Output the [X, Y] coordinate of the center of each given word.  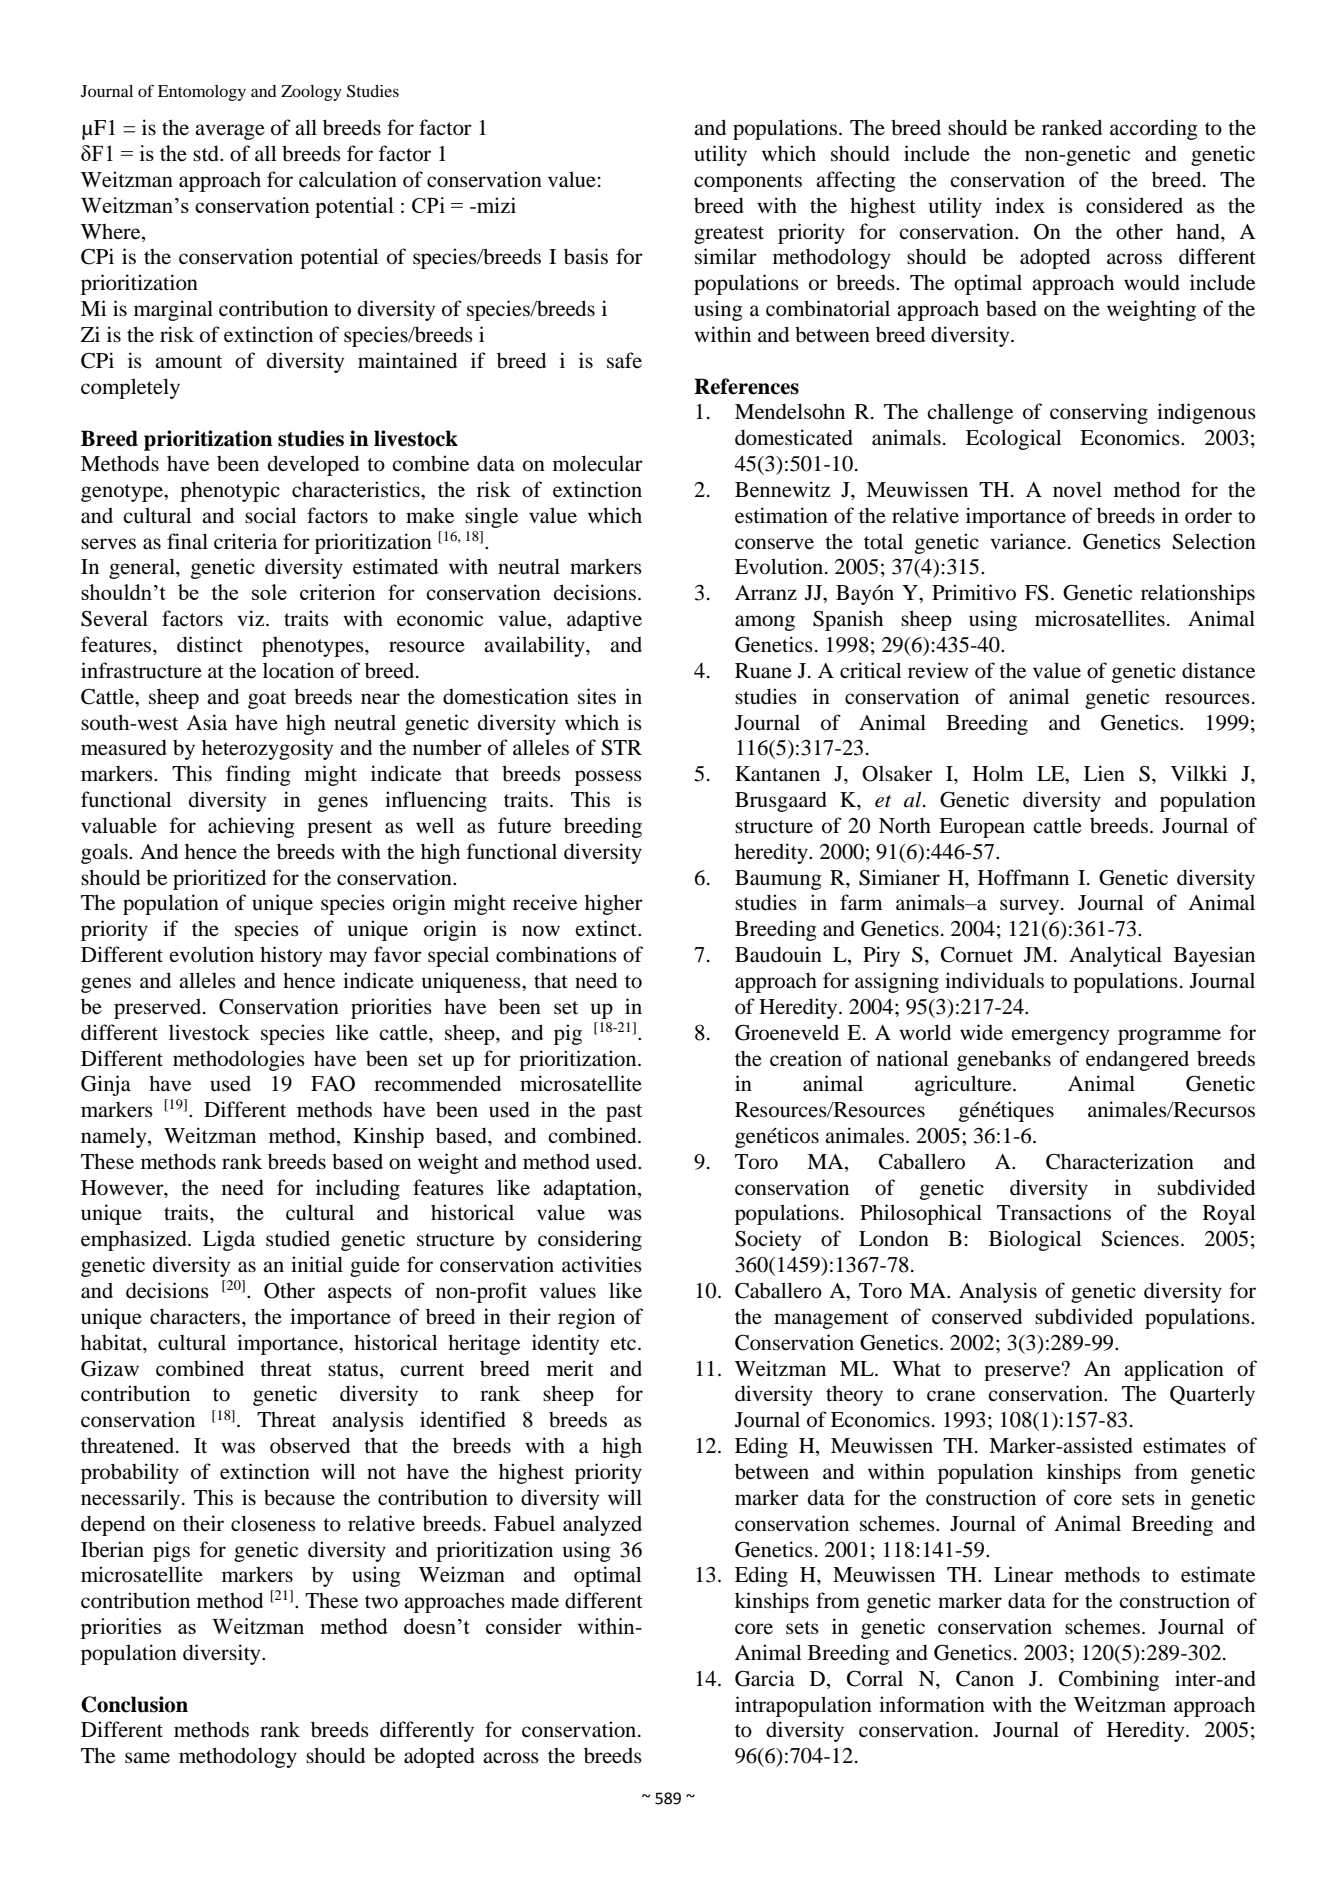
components [748, 183]
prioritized [219, 879]
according [1154, 129]
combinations [556, 954]
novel [1077, 489]
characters [196, 1317]
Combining [1109, 1680]
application [1174, 1370]
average [230, 132]
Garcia [765, 1678]
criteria [245, 541]
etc [623, 1343]
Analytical [1115, 956]
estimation [781, 515]
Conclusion [134, 1704]
